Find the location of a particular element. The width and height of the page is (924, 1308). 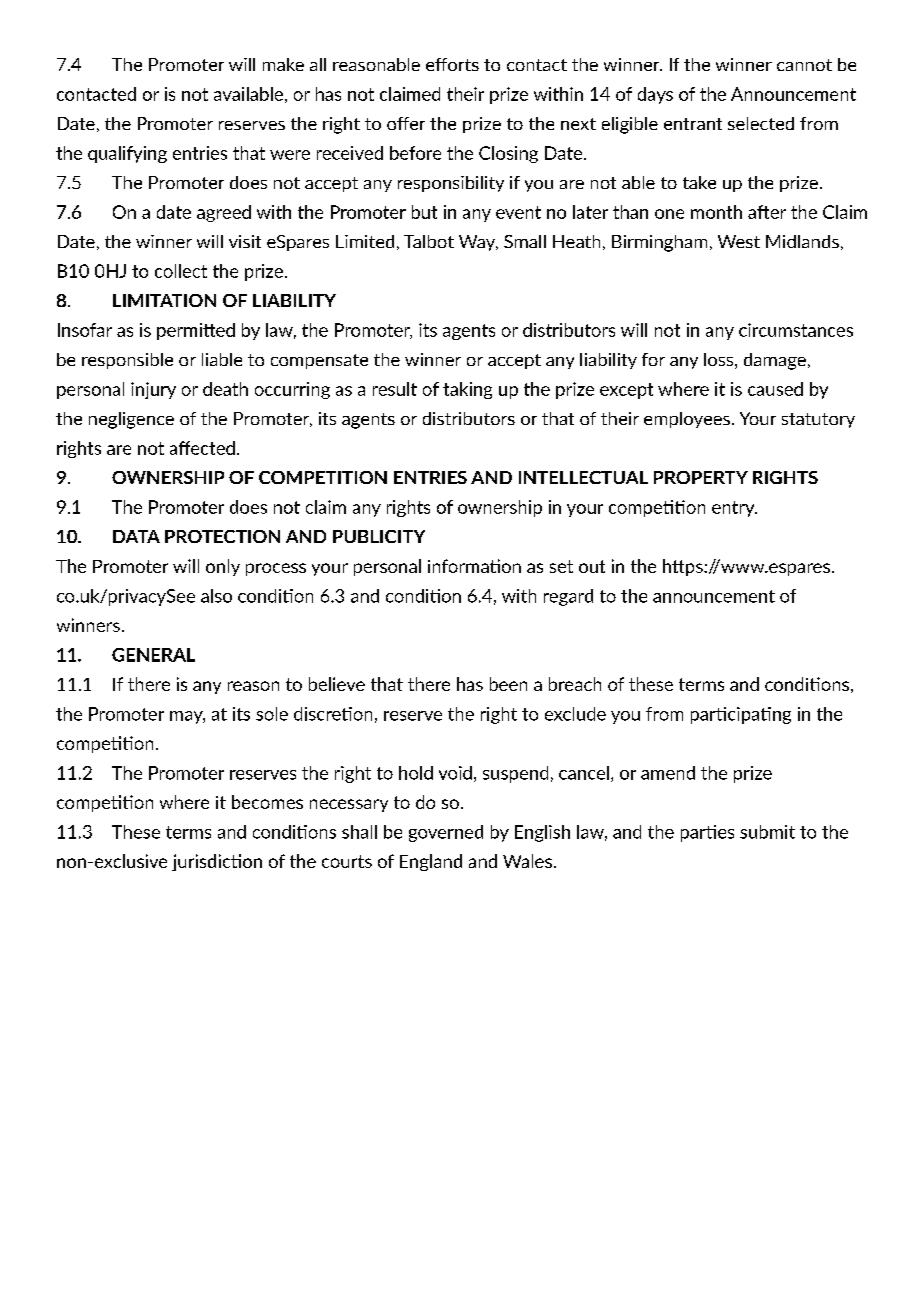

affected is located at coordinates (202, 448).
